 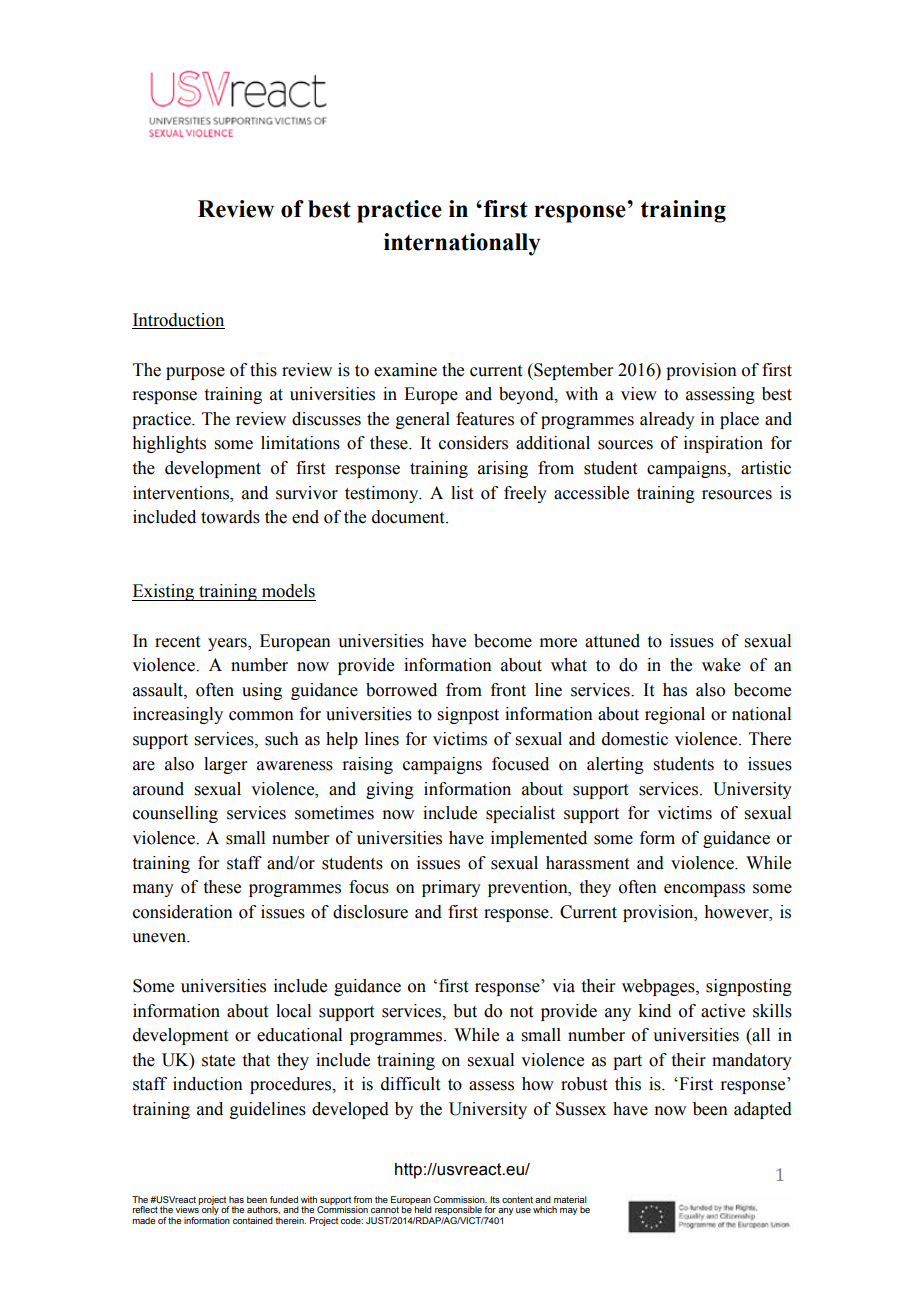 I want to click on Its, so click(x=495, y=1199).
